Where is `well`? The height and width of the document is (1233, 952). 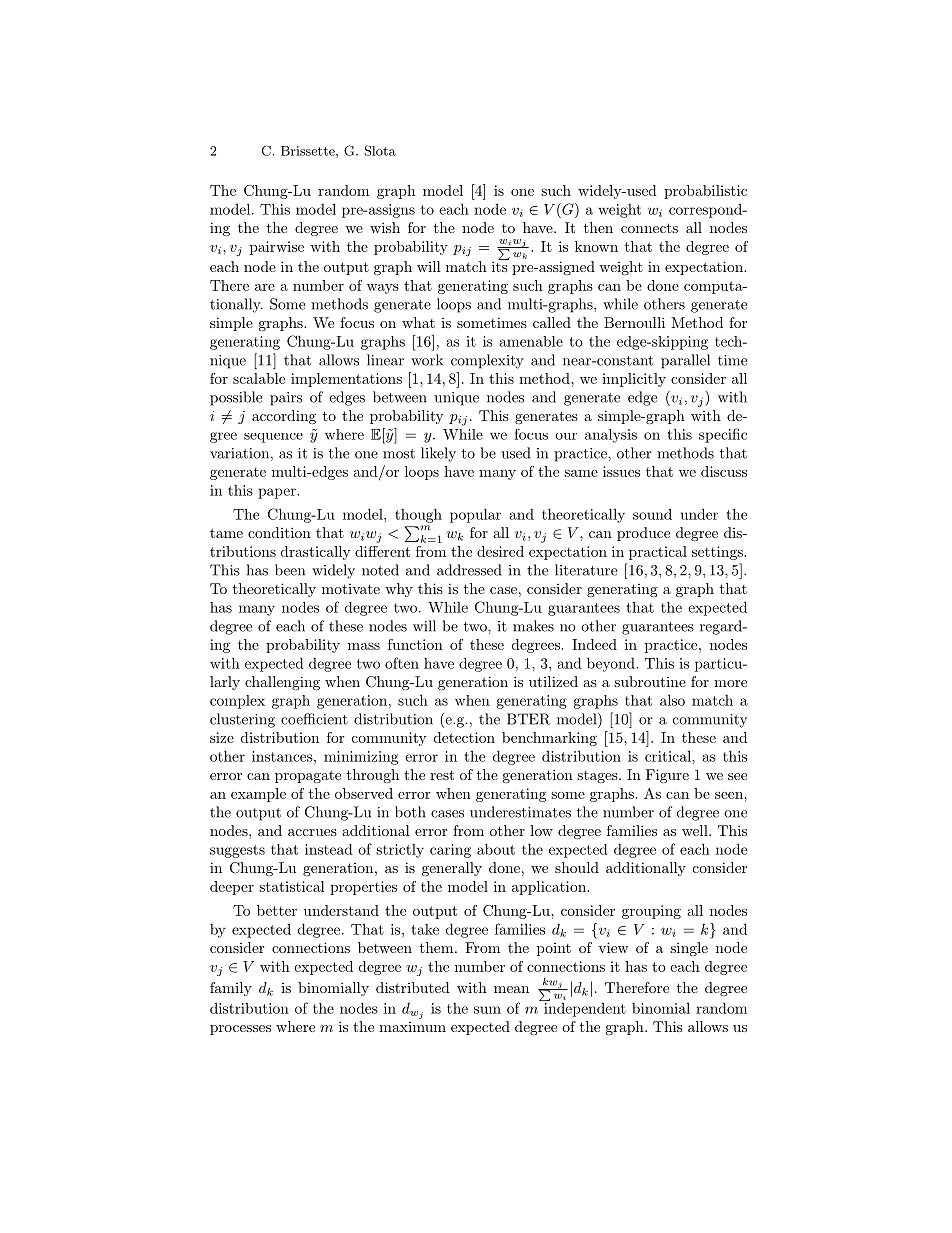
well is located at coordinates (696, 830).
